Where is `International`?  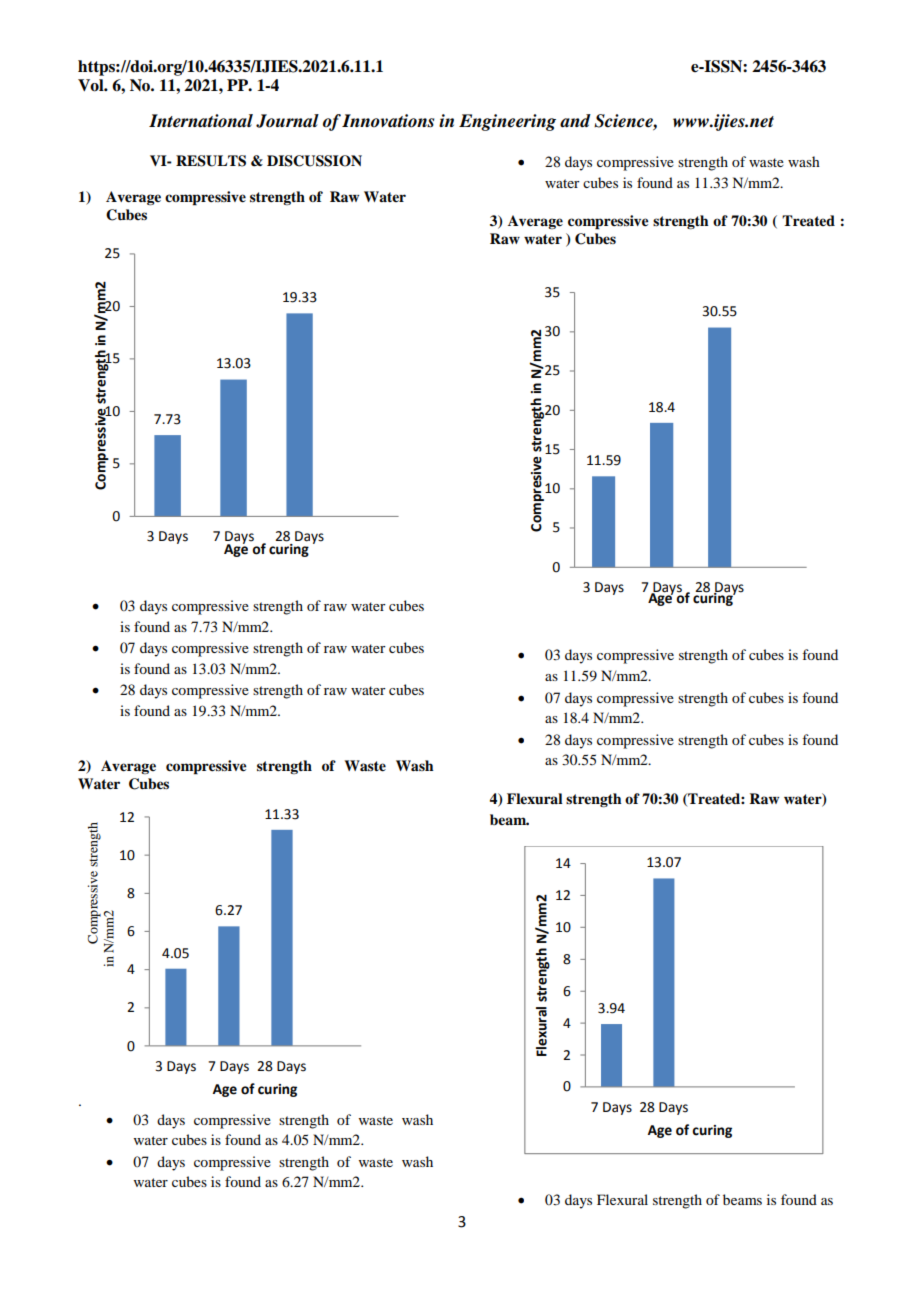
International is located at coordinates (201, 121).
